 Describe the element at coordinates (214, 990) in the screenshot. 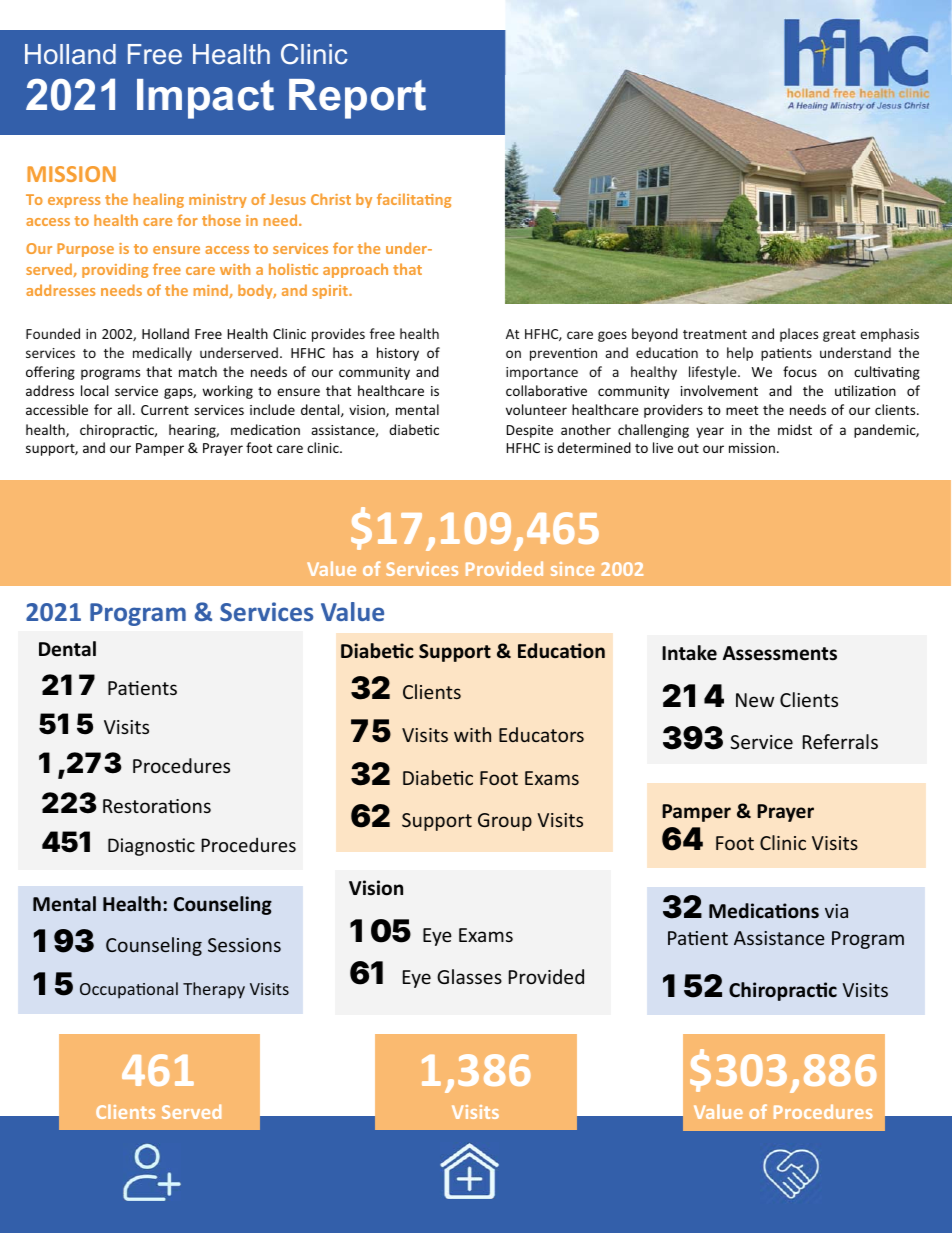

I see `Therapy` at that location.
